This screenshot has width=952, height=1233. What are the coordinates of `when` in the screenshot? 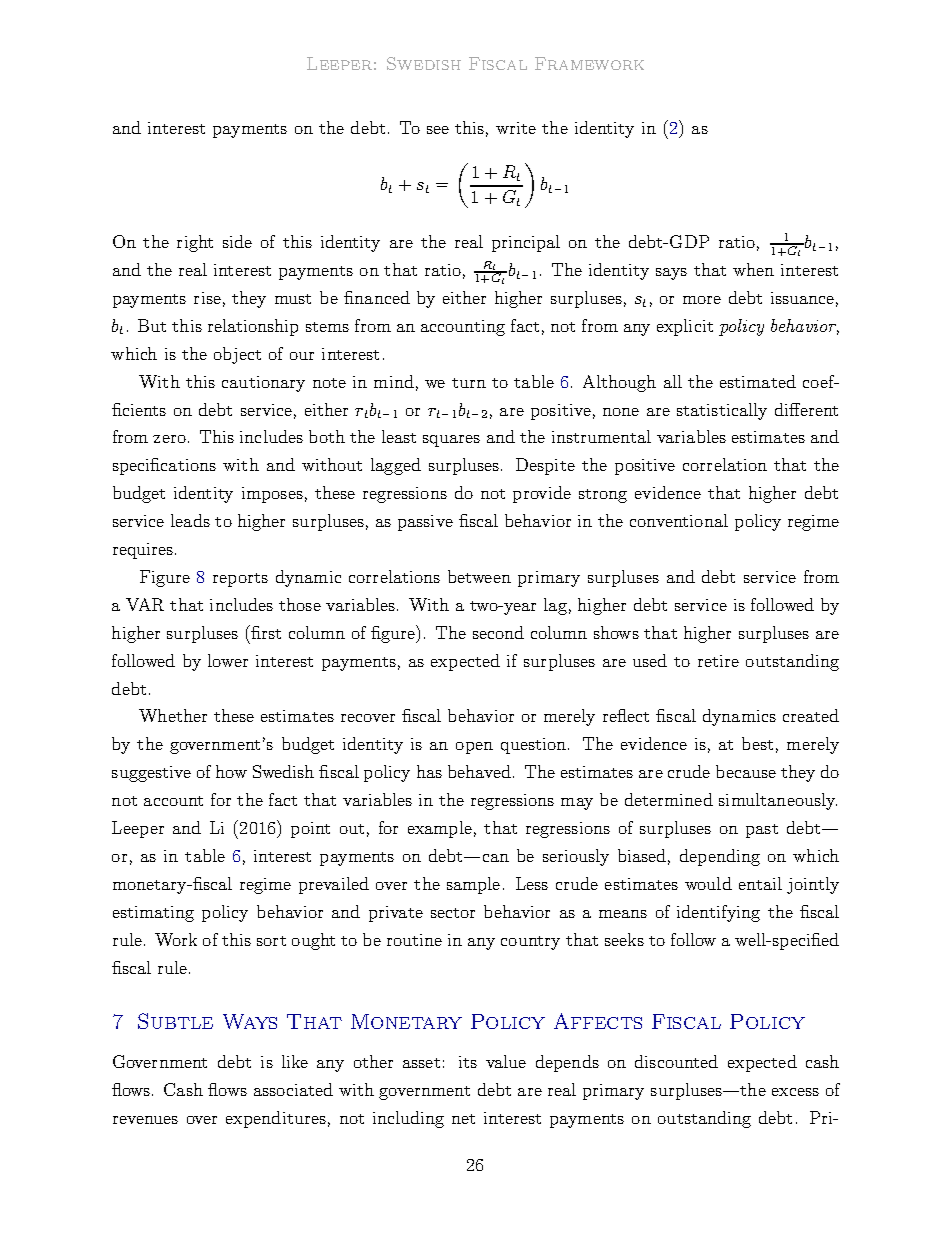 It's located at (753, 269).
